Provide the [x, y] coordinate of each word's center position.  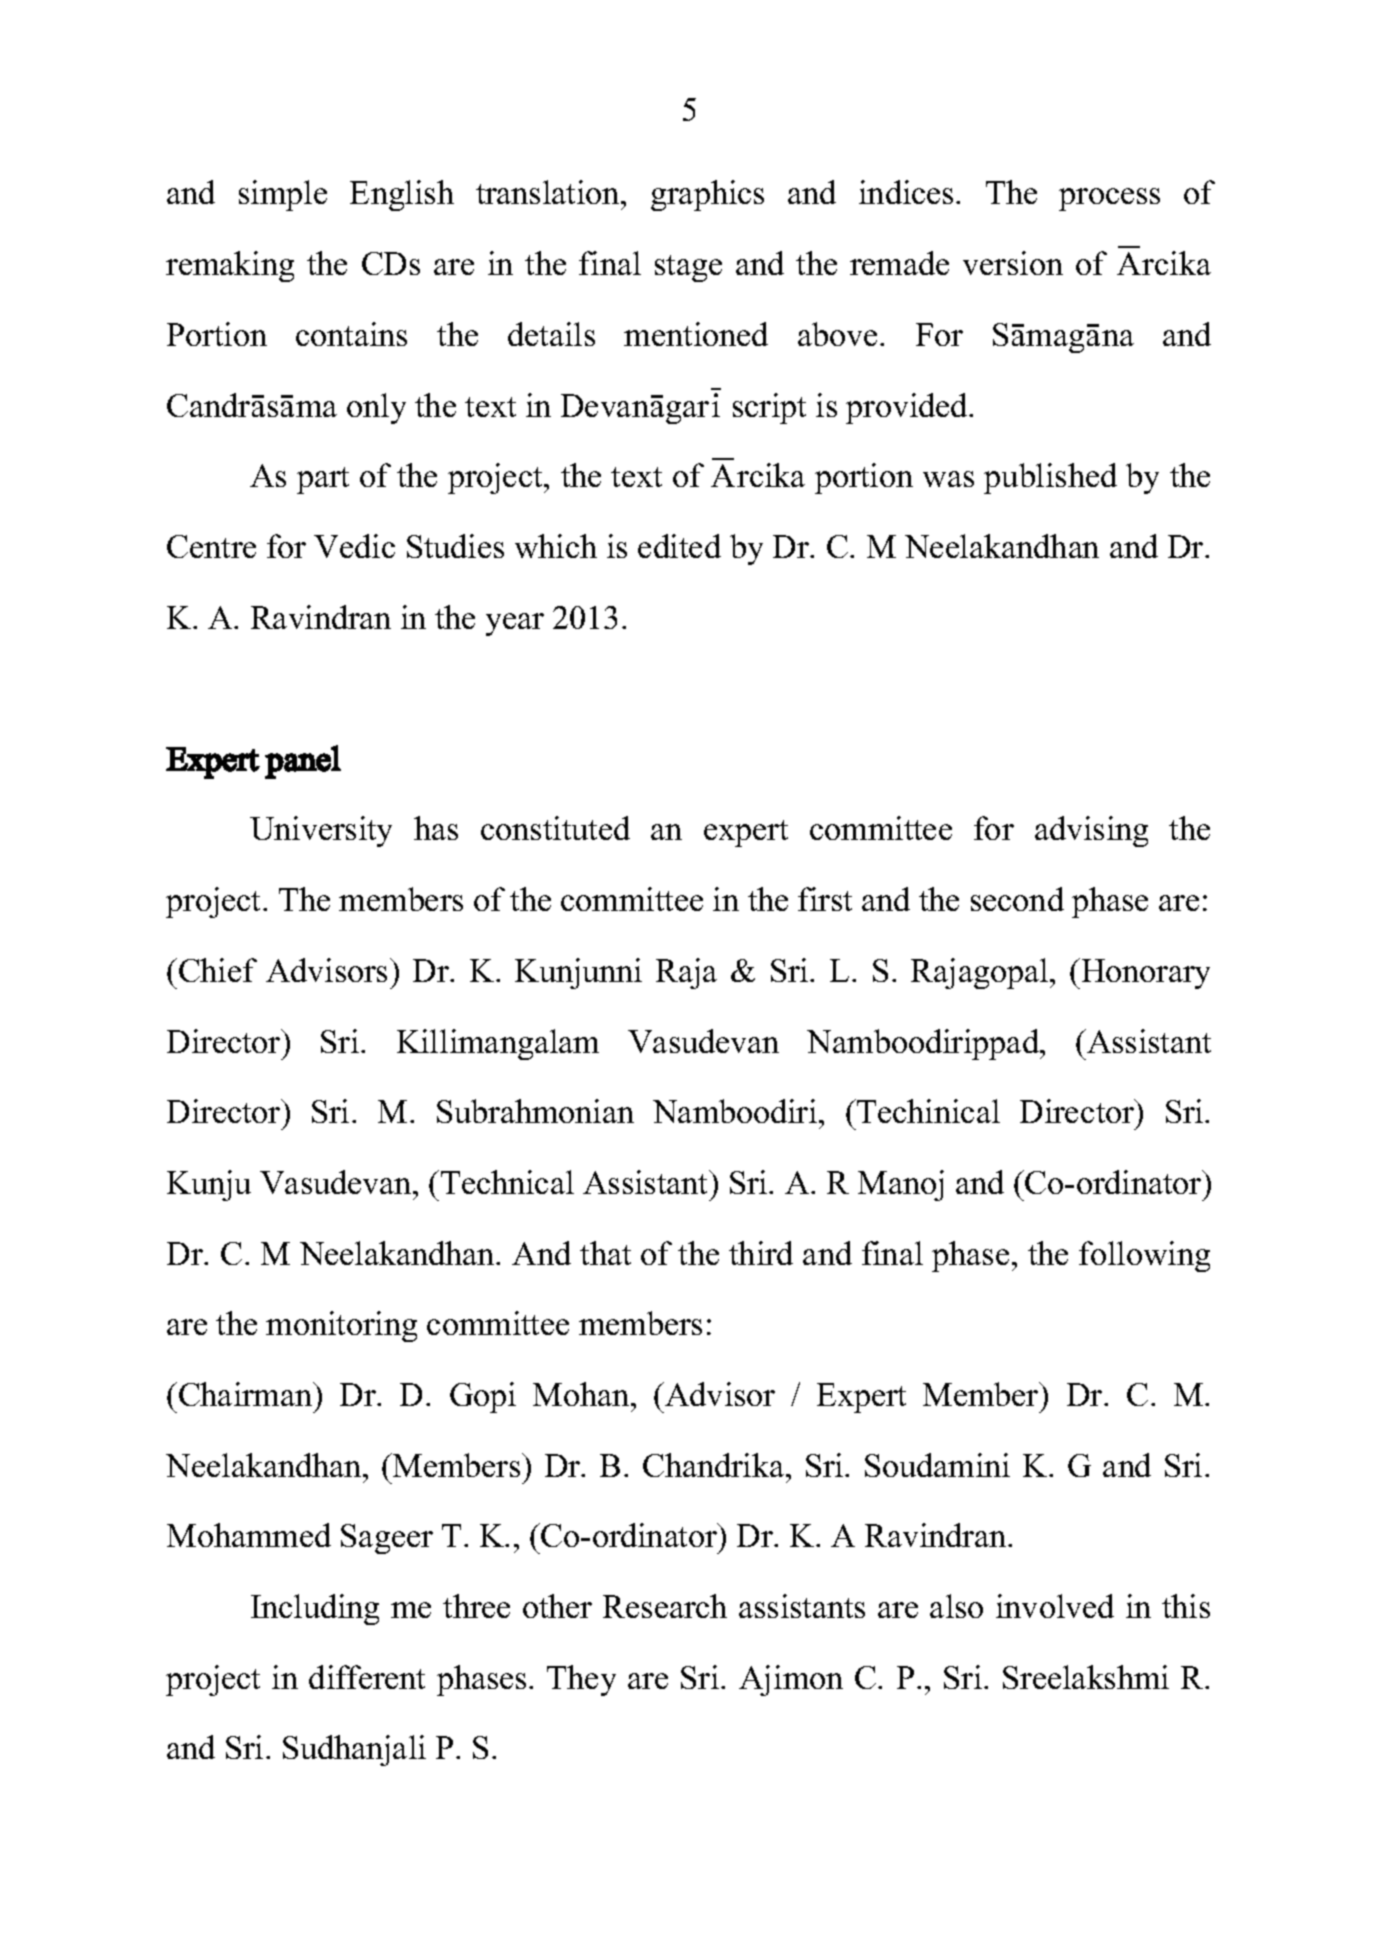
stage [688, 268]
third [761, 1253]
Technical [507, 1182]
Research [665, 1606]
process [1109, 199]
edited [679, 546]
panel [303, 762]
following [1144, 1256]
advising [1091, 831]
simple [283, 195]
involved [1055, 1606]
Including [315, 1609]
